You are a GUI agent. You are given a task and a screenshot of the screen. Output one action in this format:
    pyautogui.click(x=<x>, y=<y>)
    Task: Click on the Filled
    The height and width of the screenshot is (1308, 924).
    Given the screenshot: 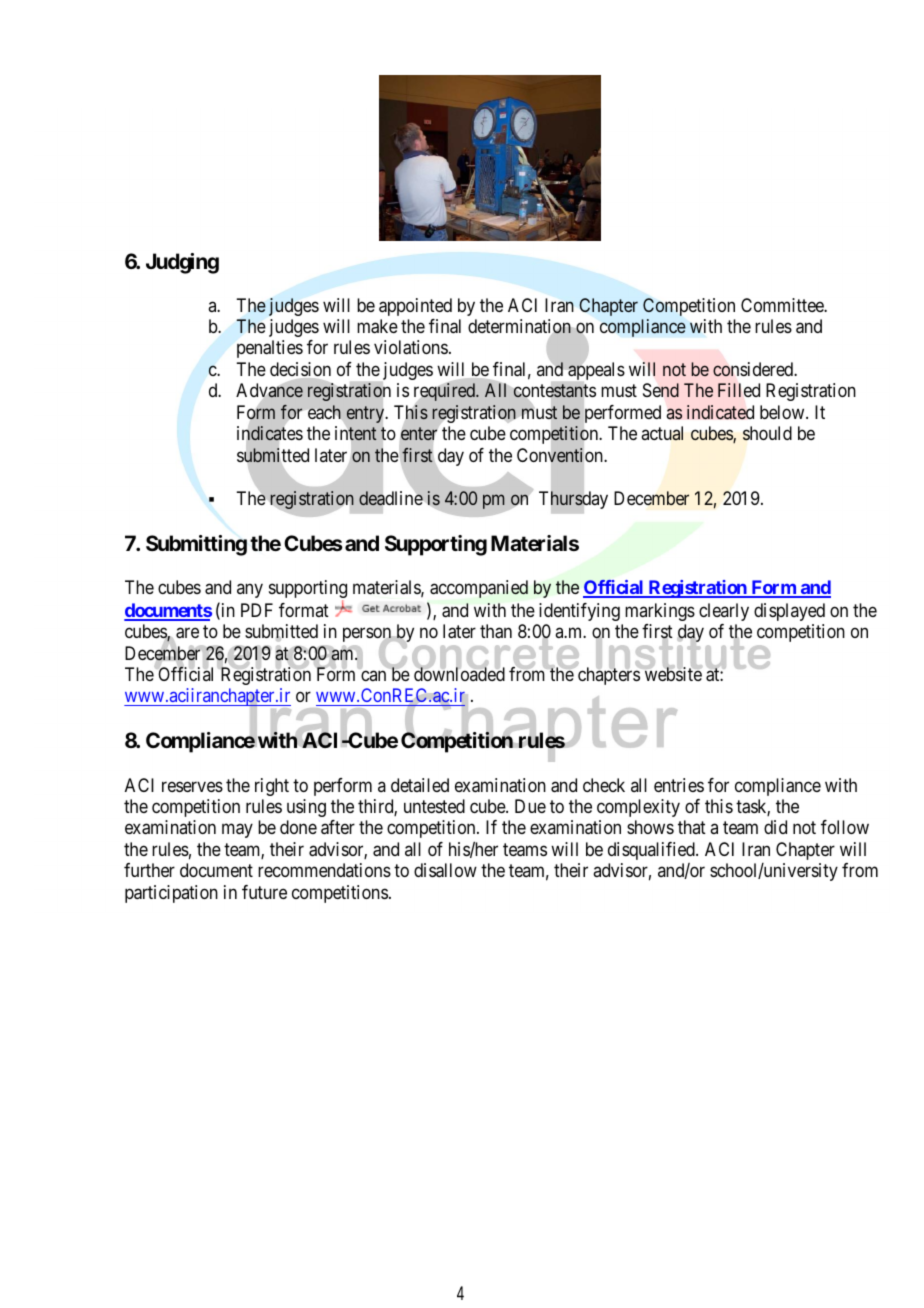 What is the action you would take?
    pyautogui.click(x=739, y=390)
